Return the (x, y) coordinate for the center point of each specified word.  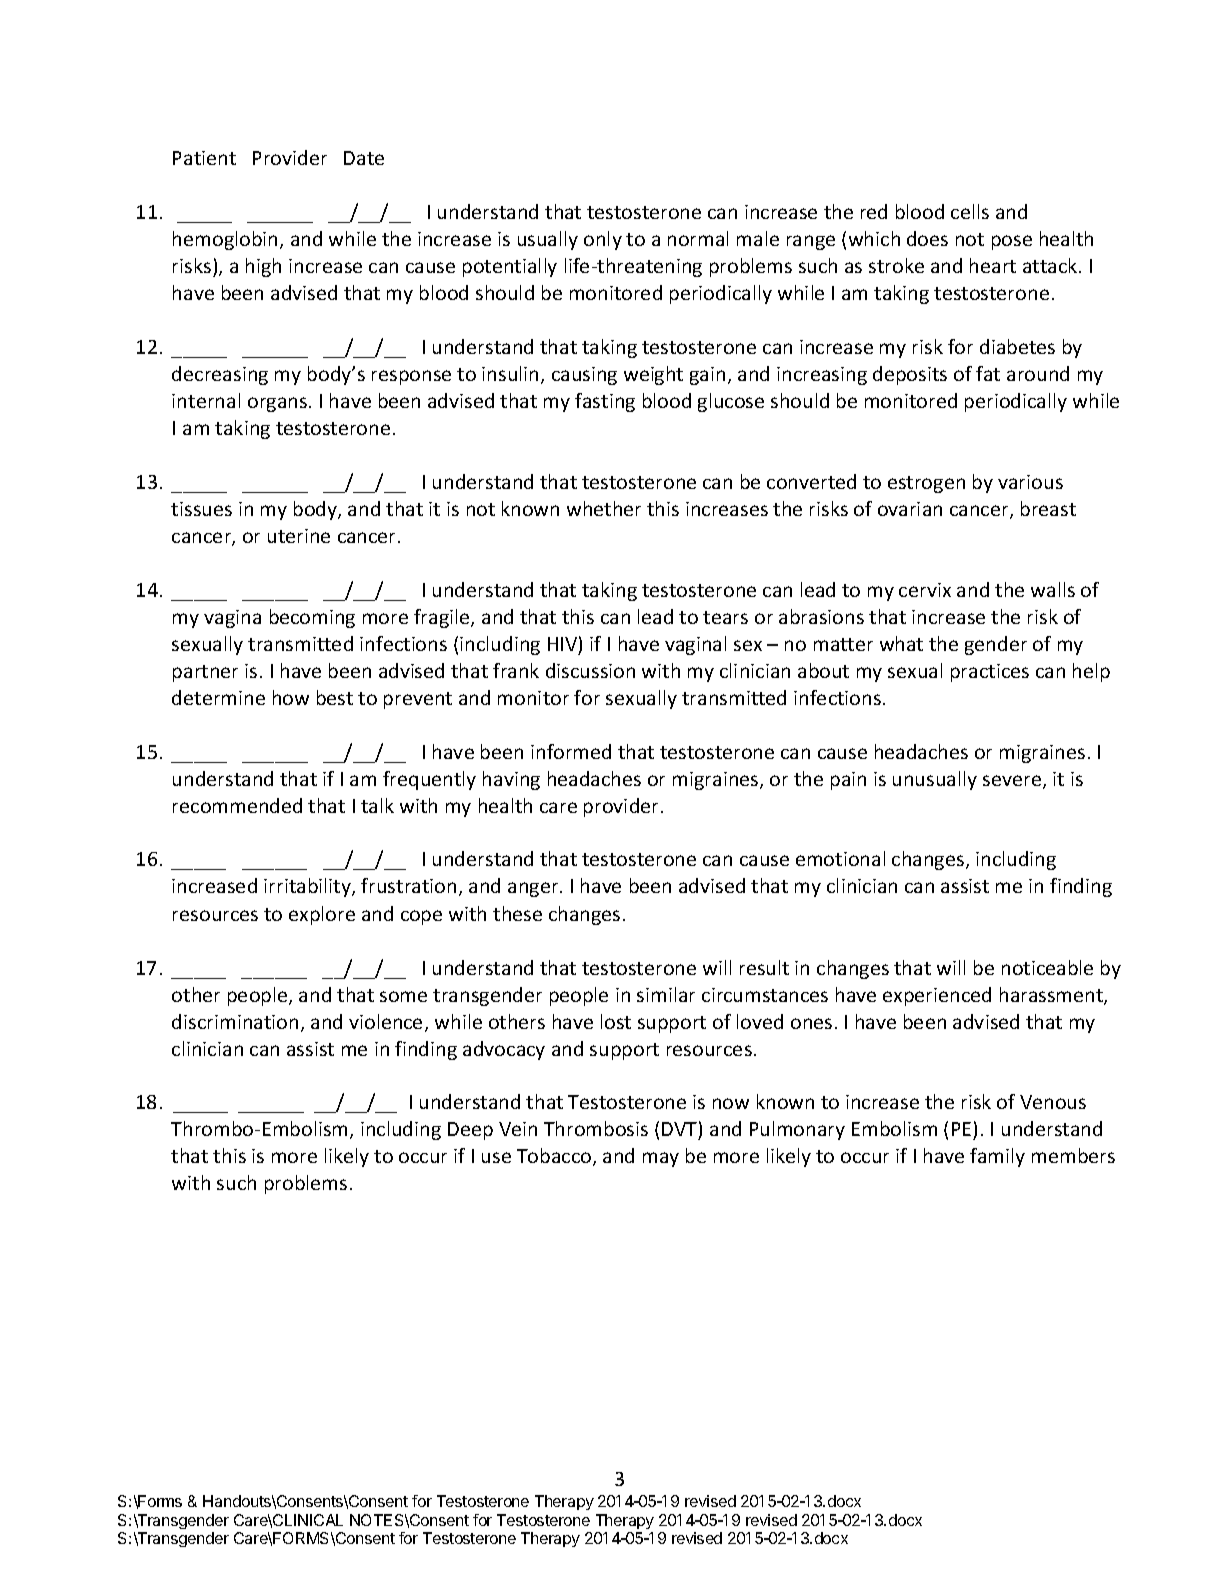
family (997, 1157)
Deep (470, 1131)
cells (970, 211)
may (661, 1159)
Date (364, 158)
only (603, 240)
